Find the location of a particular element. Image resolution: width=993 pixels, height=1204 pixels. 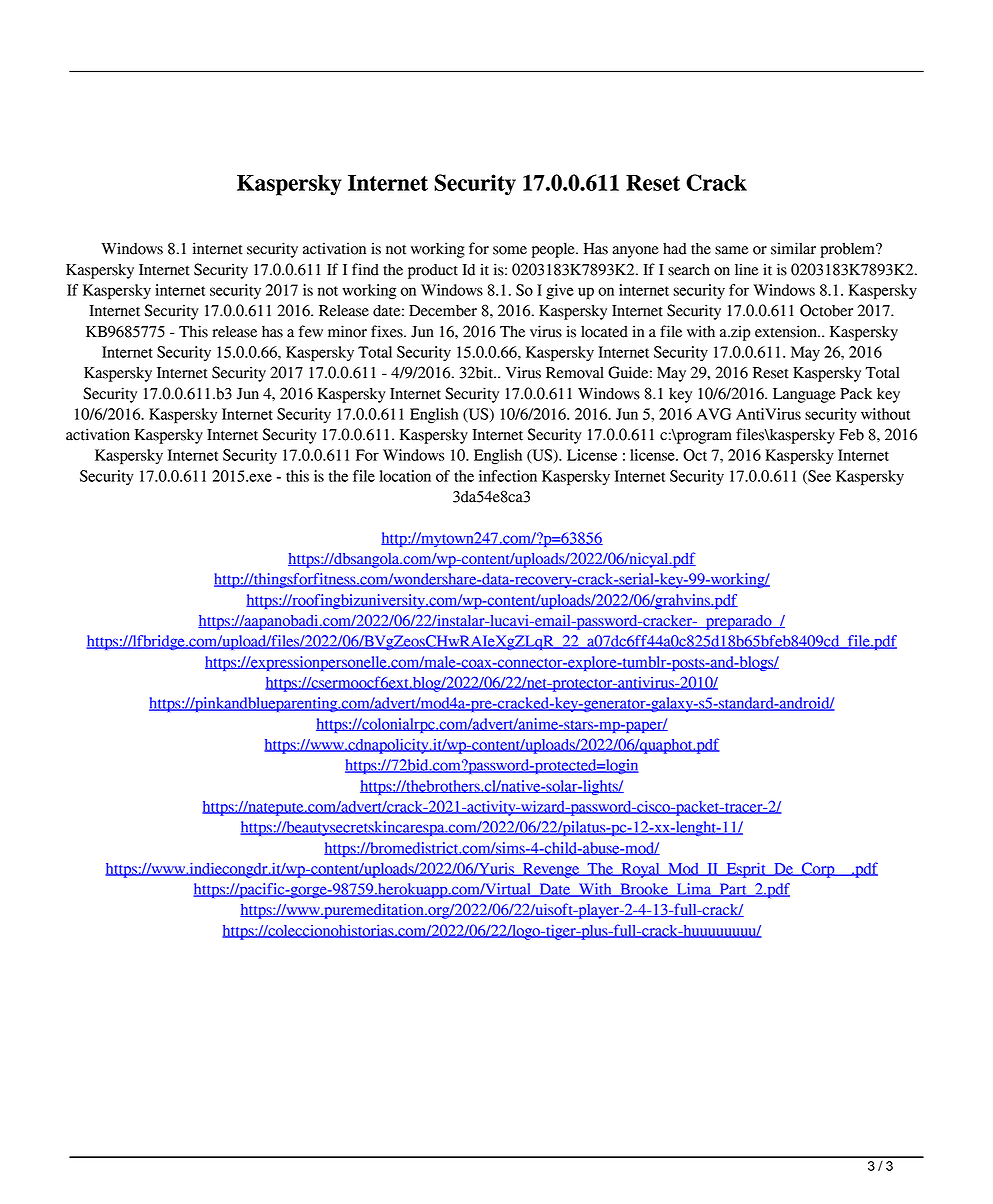

Removal is located at coordinates (575, 373).
